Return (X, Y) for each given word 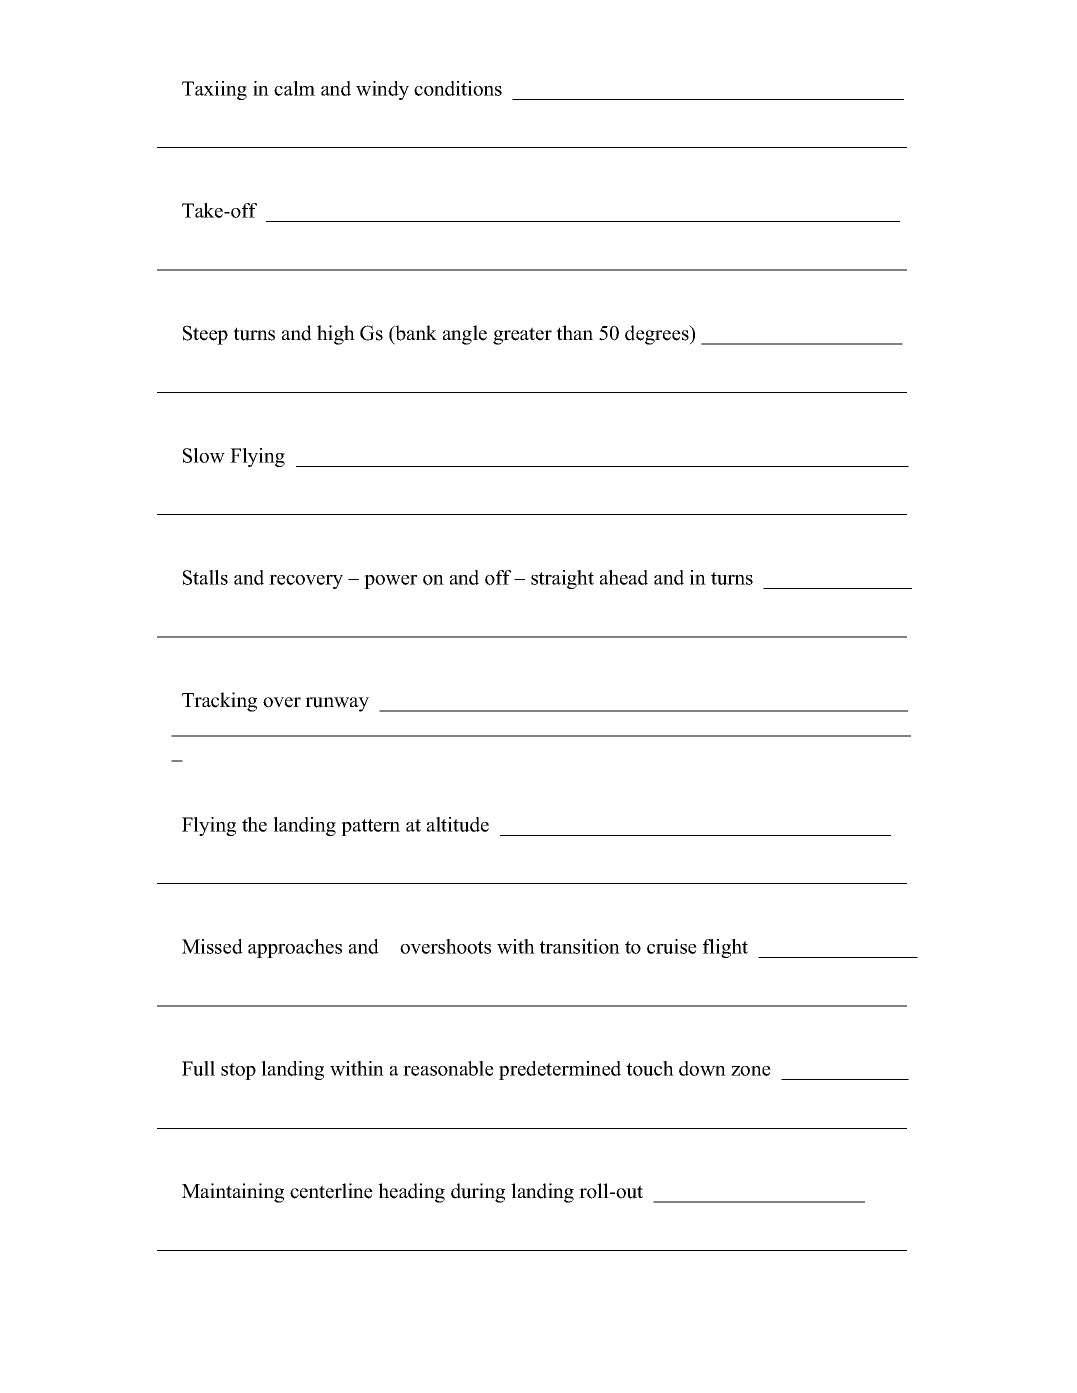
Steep (205, 335)
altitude (458, 824)
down (702, 1068)
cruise (672, 946)
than (574, 332)
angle (465, 335)
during (478, 1193)
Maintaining (233, 1193)
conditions (458, 88)
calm (294, 88)
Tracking (219, 702)
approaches (295, 948)
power (390, 582)
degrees (658, 335)
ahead (624, 577)
